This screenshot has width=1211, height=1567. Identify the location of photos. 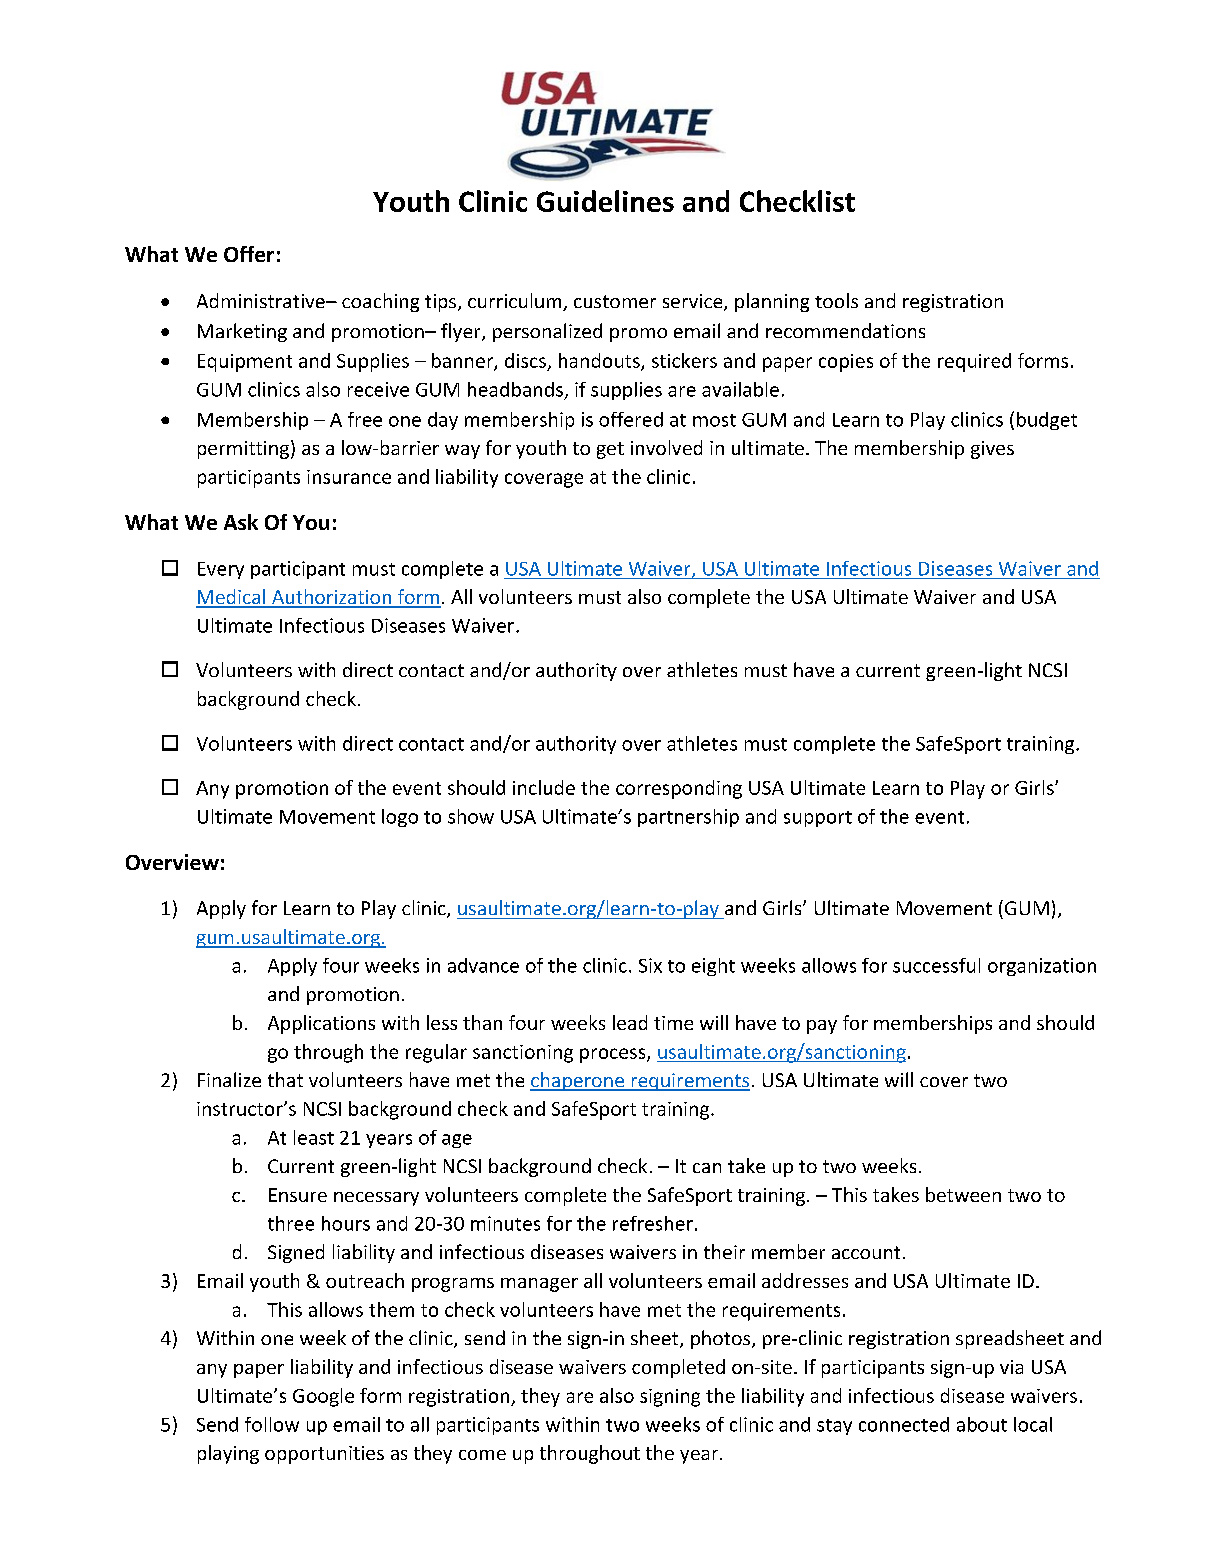
(722, 1339).
